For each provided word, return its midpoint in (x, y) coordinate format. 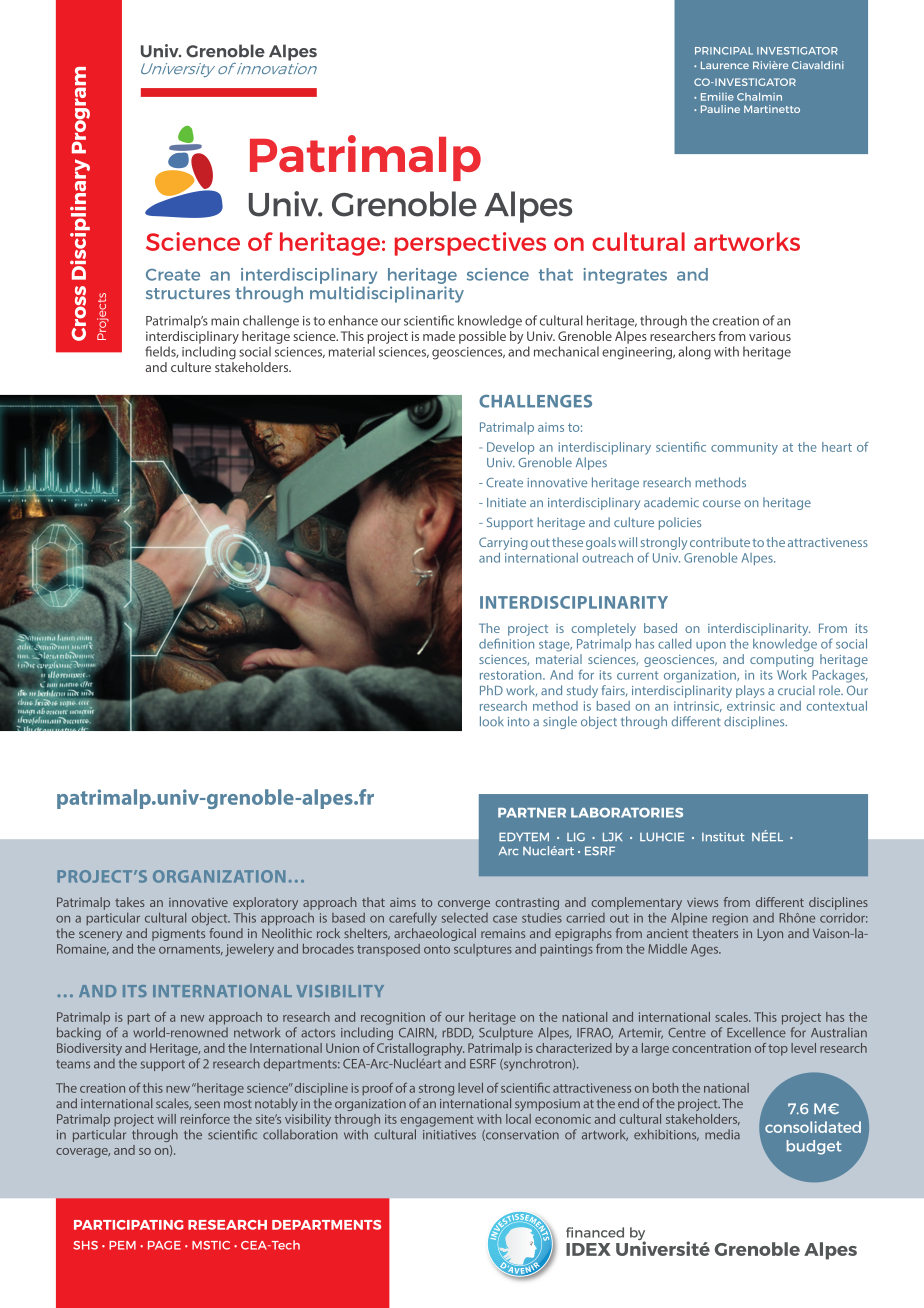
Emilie (717, 96)
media (722, 1134)
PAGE (164, 1245)
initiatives (449, 1135)
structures (188, 293)
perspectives (470, 244)
